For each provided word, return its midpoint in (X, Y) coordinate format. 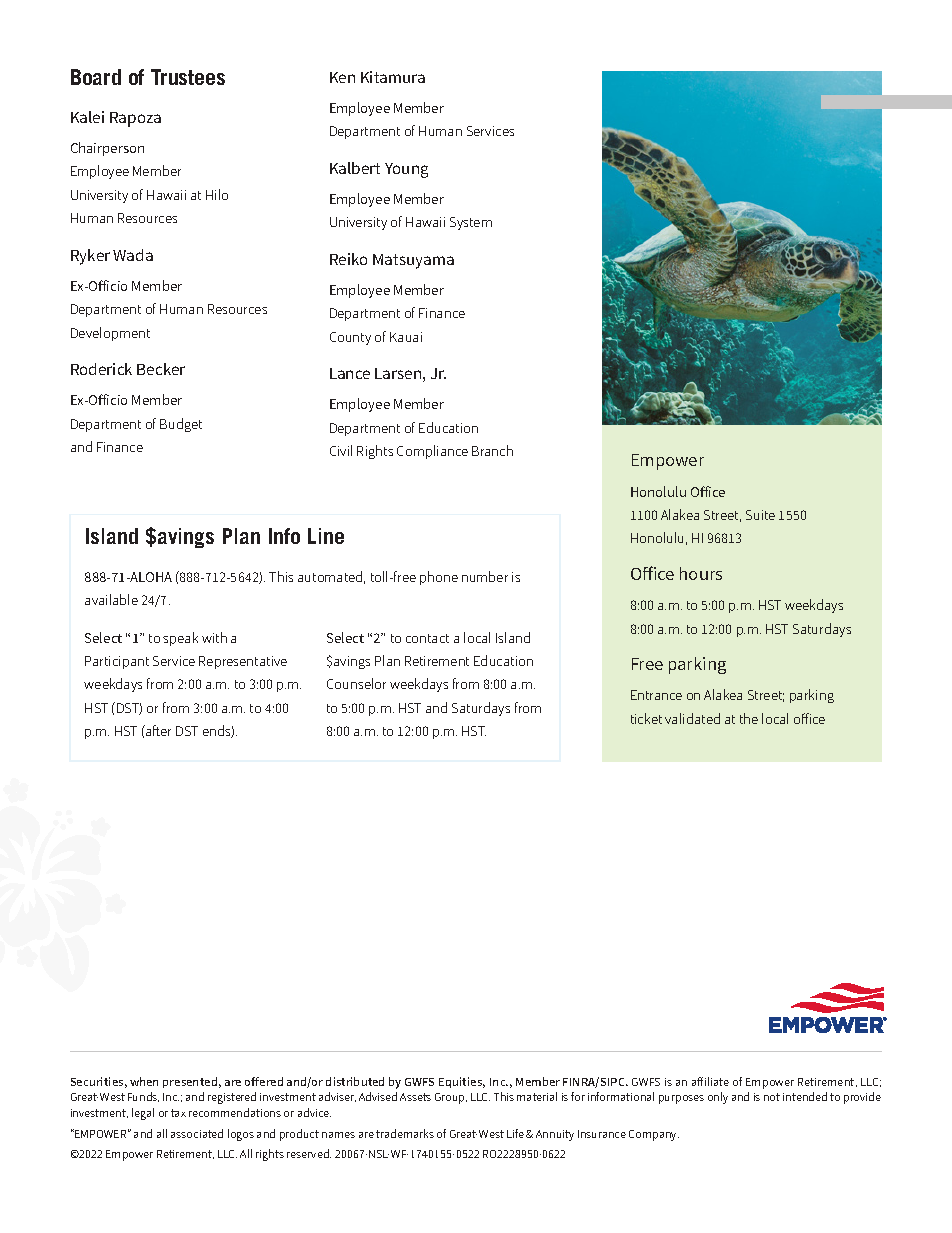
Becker (161, 369)
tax (178, 1113)
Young (406, 170)
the (749, 718)
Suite (760, 515)
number (485, 576)
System (471, 223)
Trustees (188, 77)
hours (701, 573)
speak (180, 639)
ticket (646, 718)
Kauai (406, 337)
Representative (243, 662)
